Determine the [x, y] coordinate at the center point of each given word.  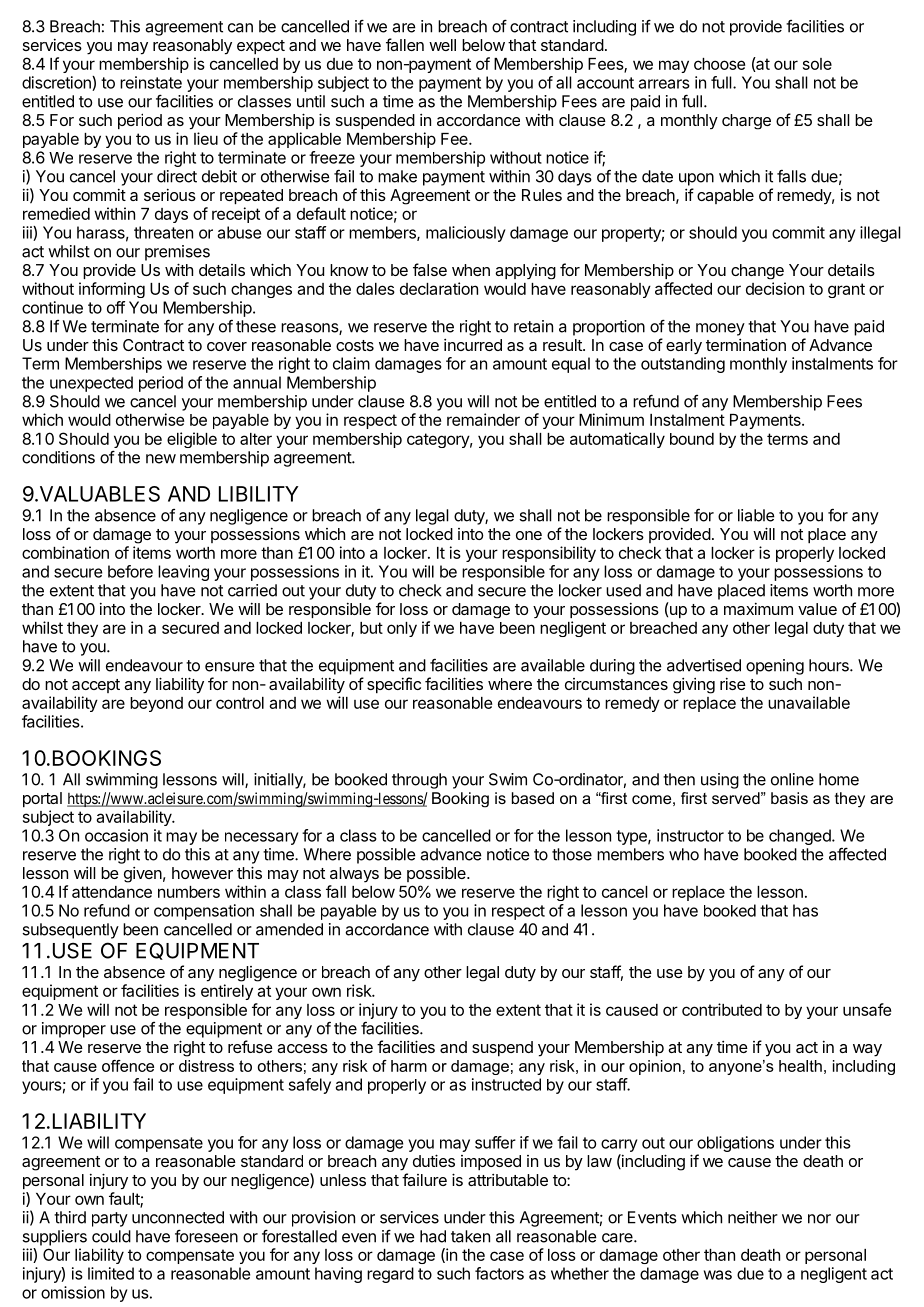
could [111, 1236]
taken [470, 1236]
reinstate [151, 82]
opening [775, 667]
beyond [156, 704]
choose [719, 64]
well [442, 45]
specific [394, 685]
